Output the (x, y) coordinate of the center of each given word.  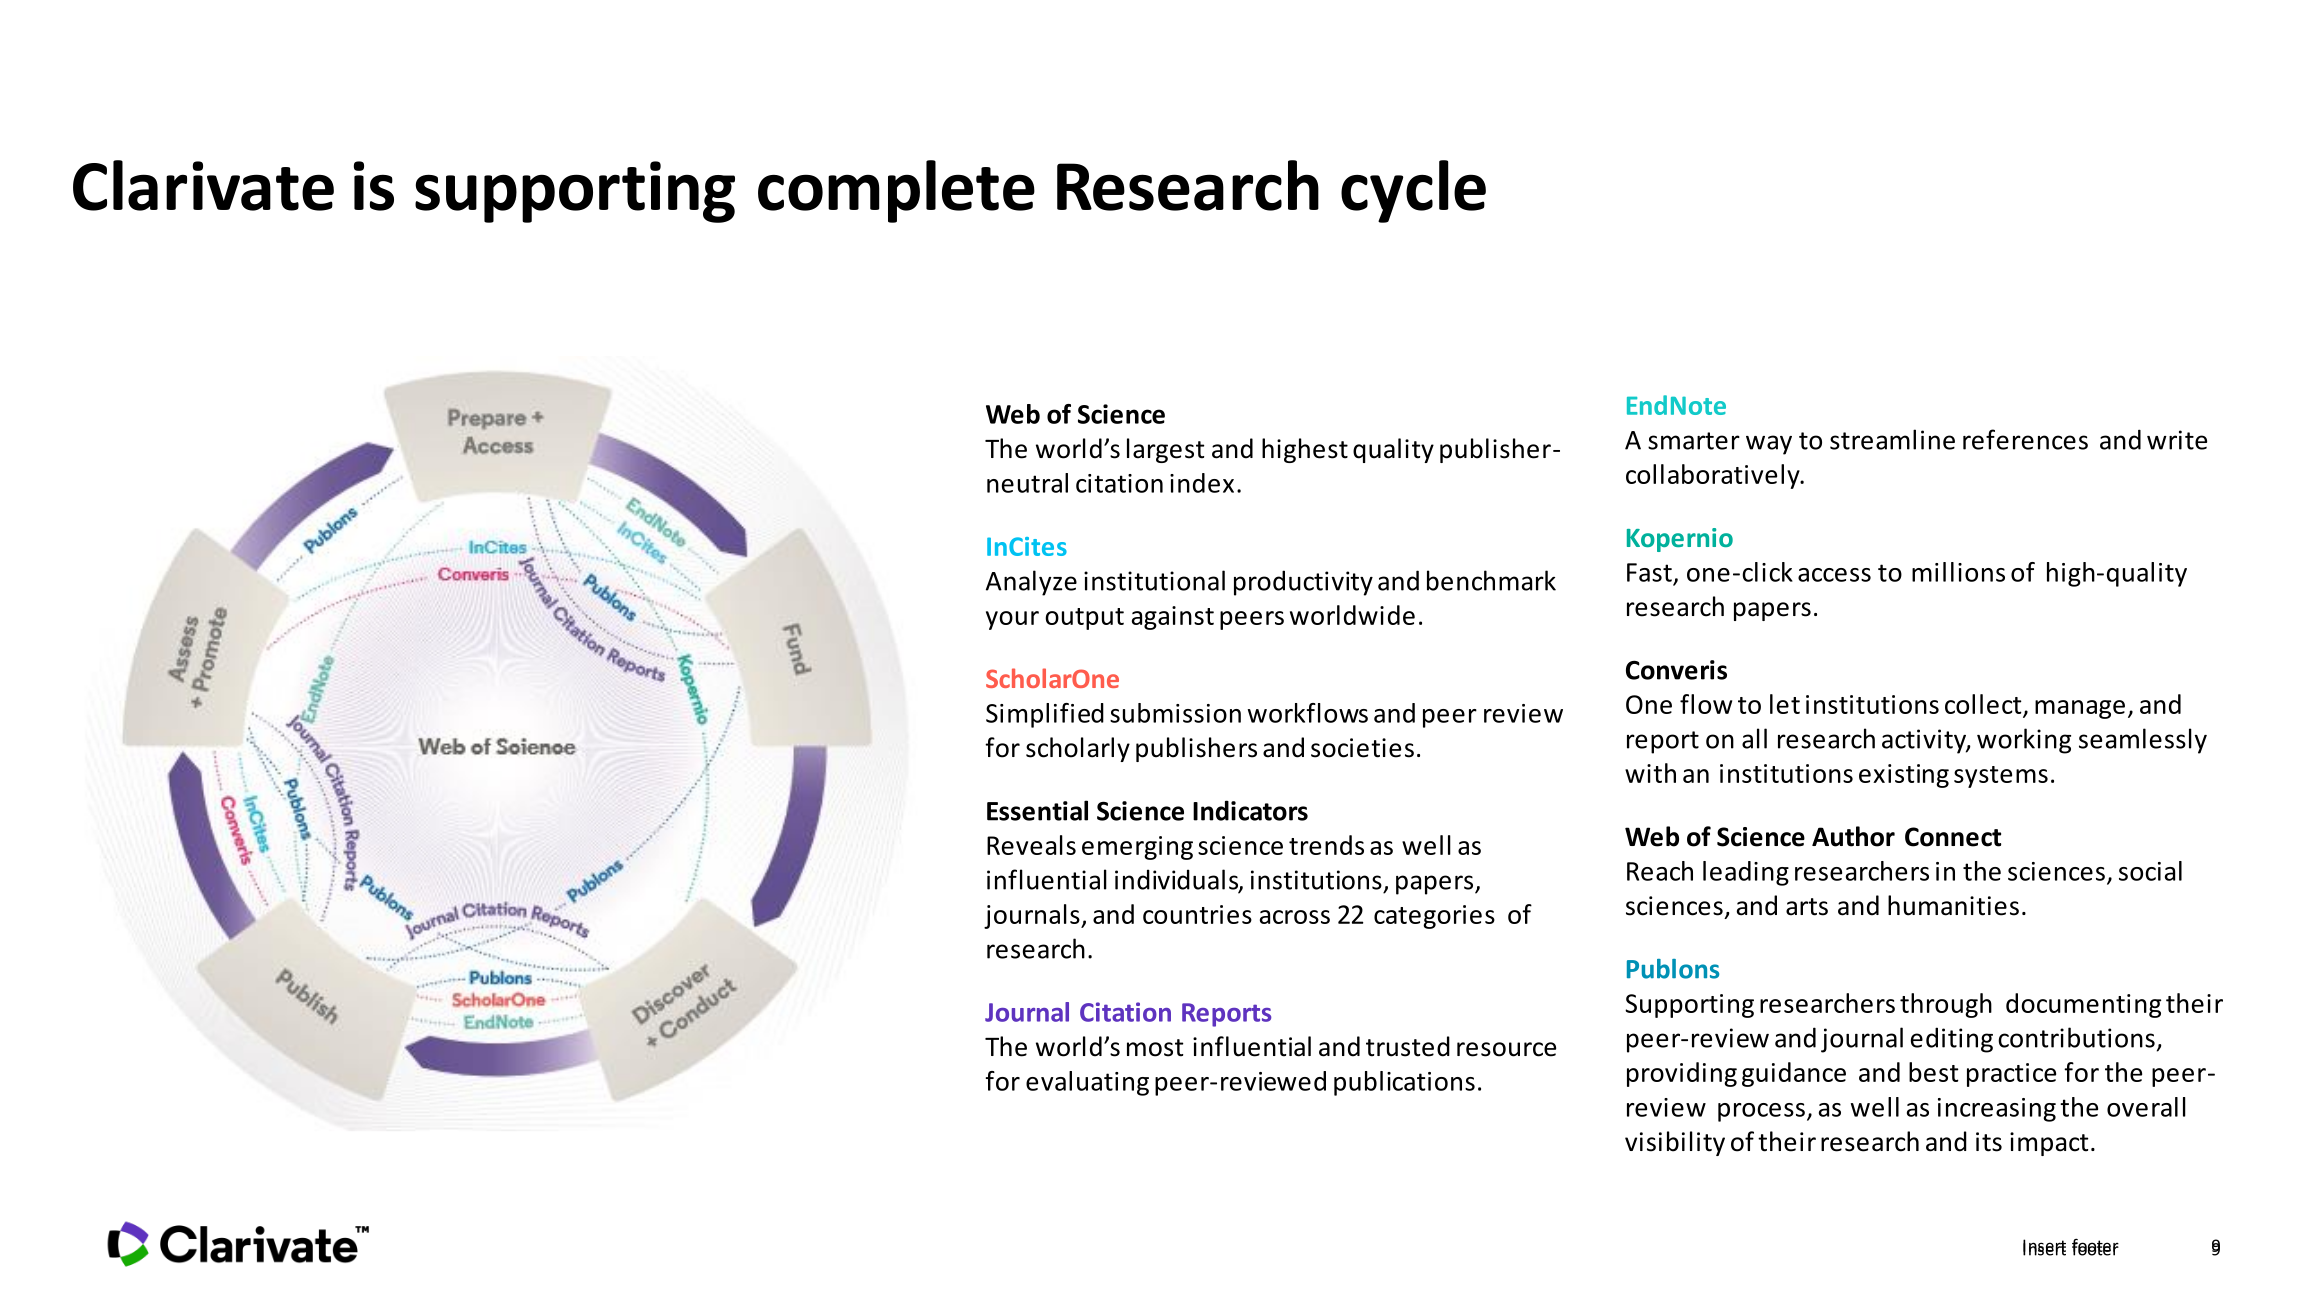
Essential (1037, 810)
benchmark (1491, 580)
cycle (1413, 191)
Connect (1953, 837)
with (1650, 773)
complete (896, 191)
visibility (1675, 1143)
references (2025, 439)
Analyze (1031, 583)
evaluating (1087, 1083)
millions (1958, 572)
